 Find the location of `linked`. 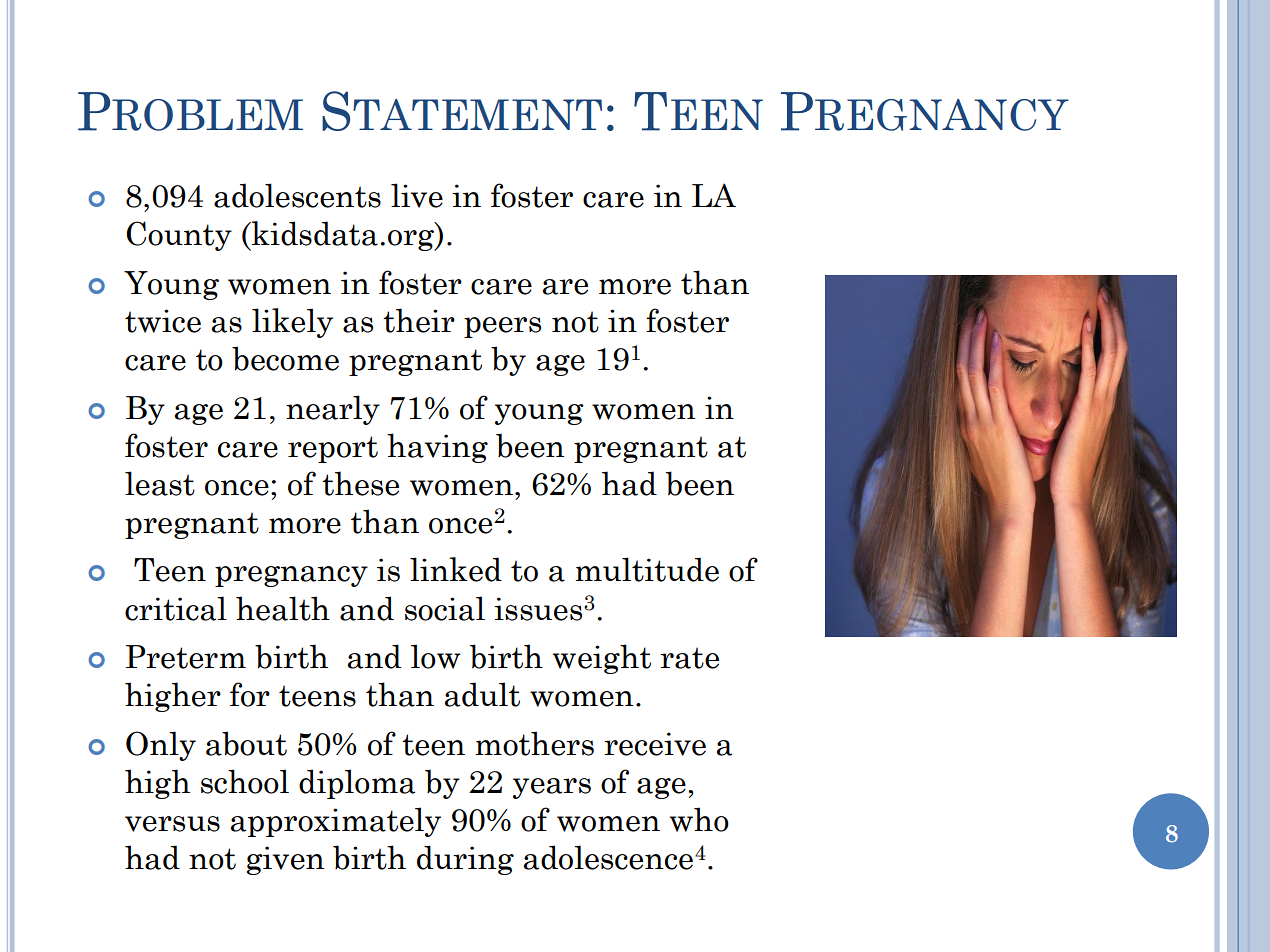

linked is located at coordinates (456, 569).
